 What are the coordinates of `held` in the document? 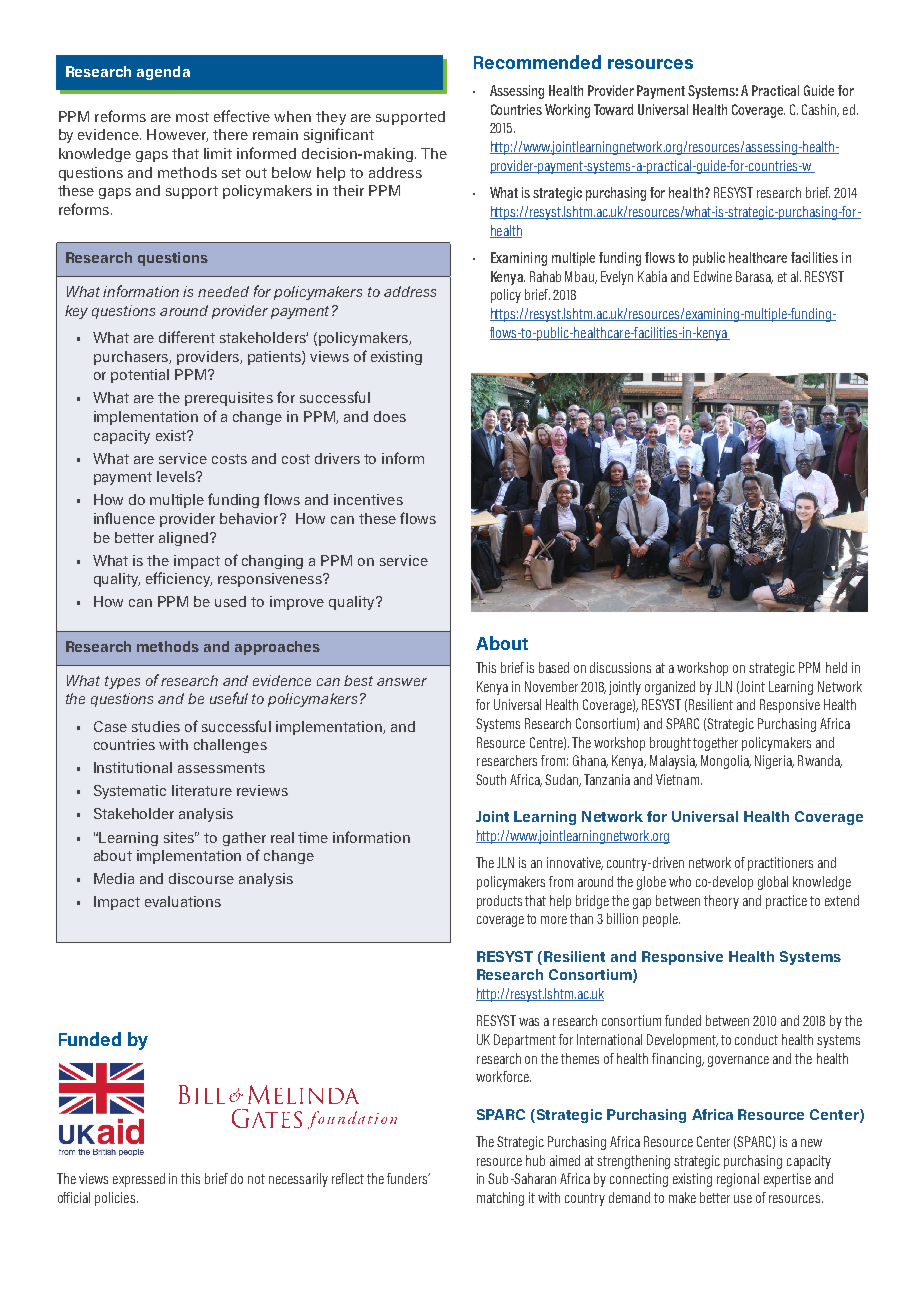 It's located at (836, 667).
